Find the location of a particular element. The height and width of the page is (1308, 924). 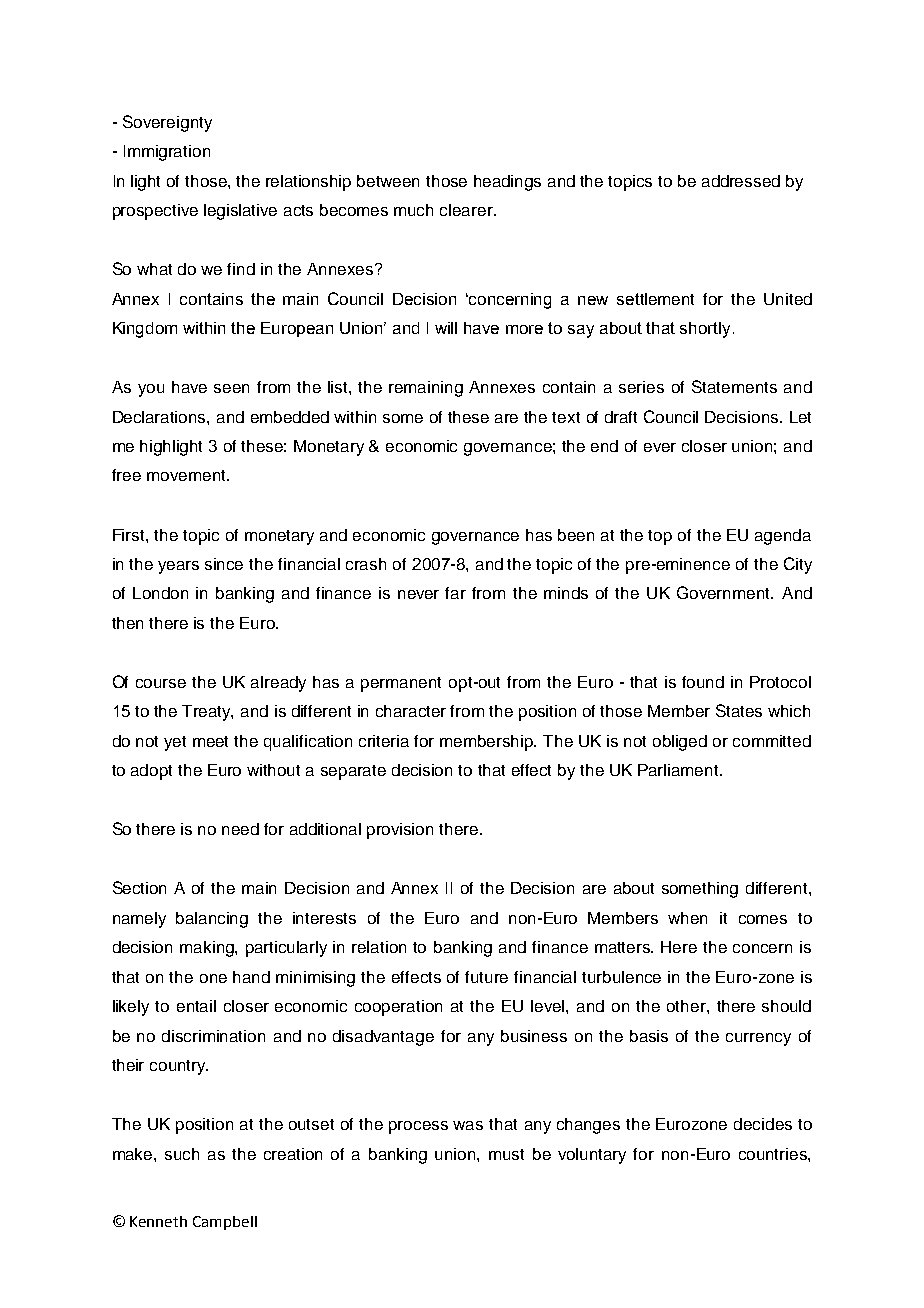

when is located at coordinates (687, 918).
